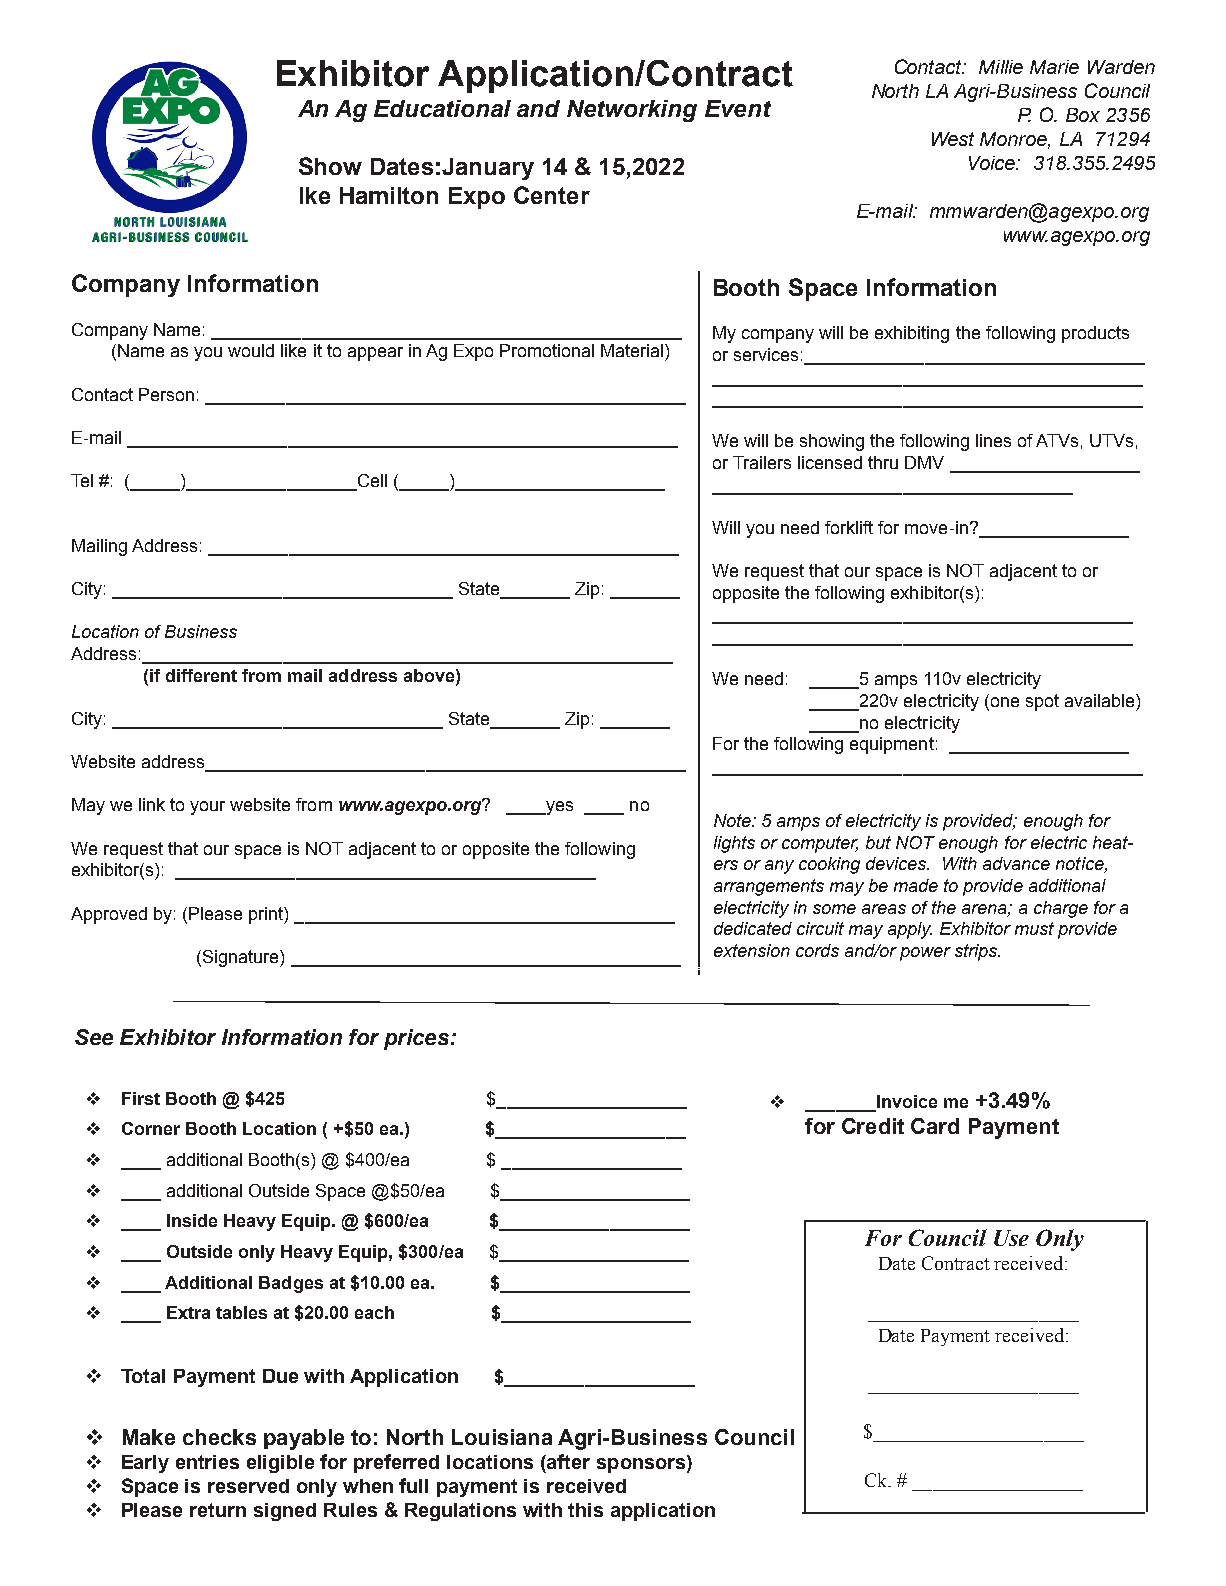 This screenshot has width=1226, height=1586. What do you see at coordinates (207, 1462) in the screenshot?
I see `entries` at bounding box center [207, 1462].
